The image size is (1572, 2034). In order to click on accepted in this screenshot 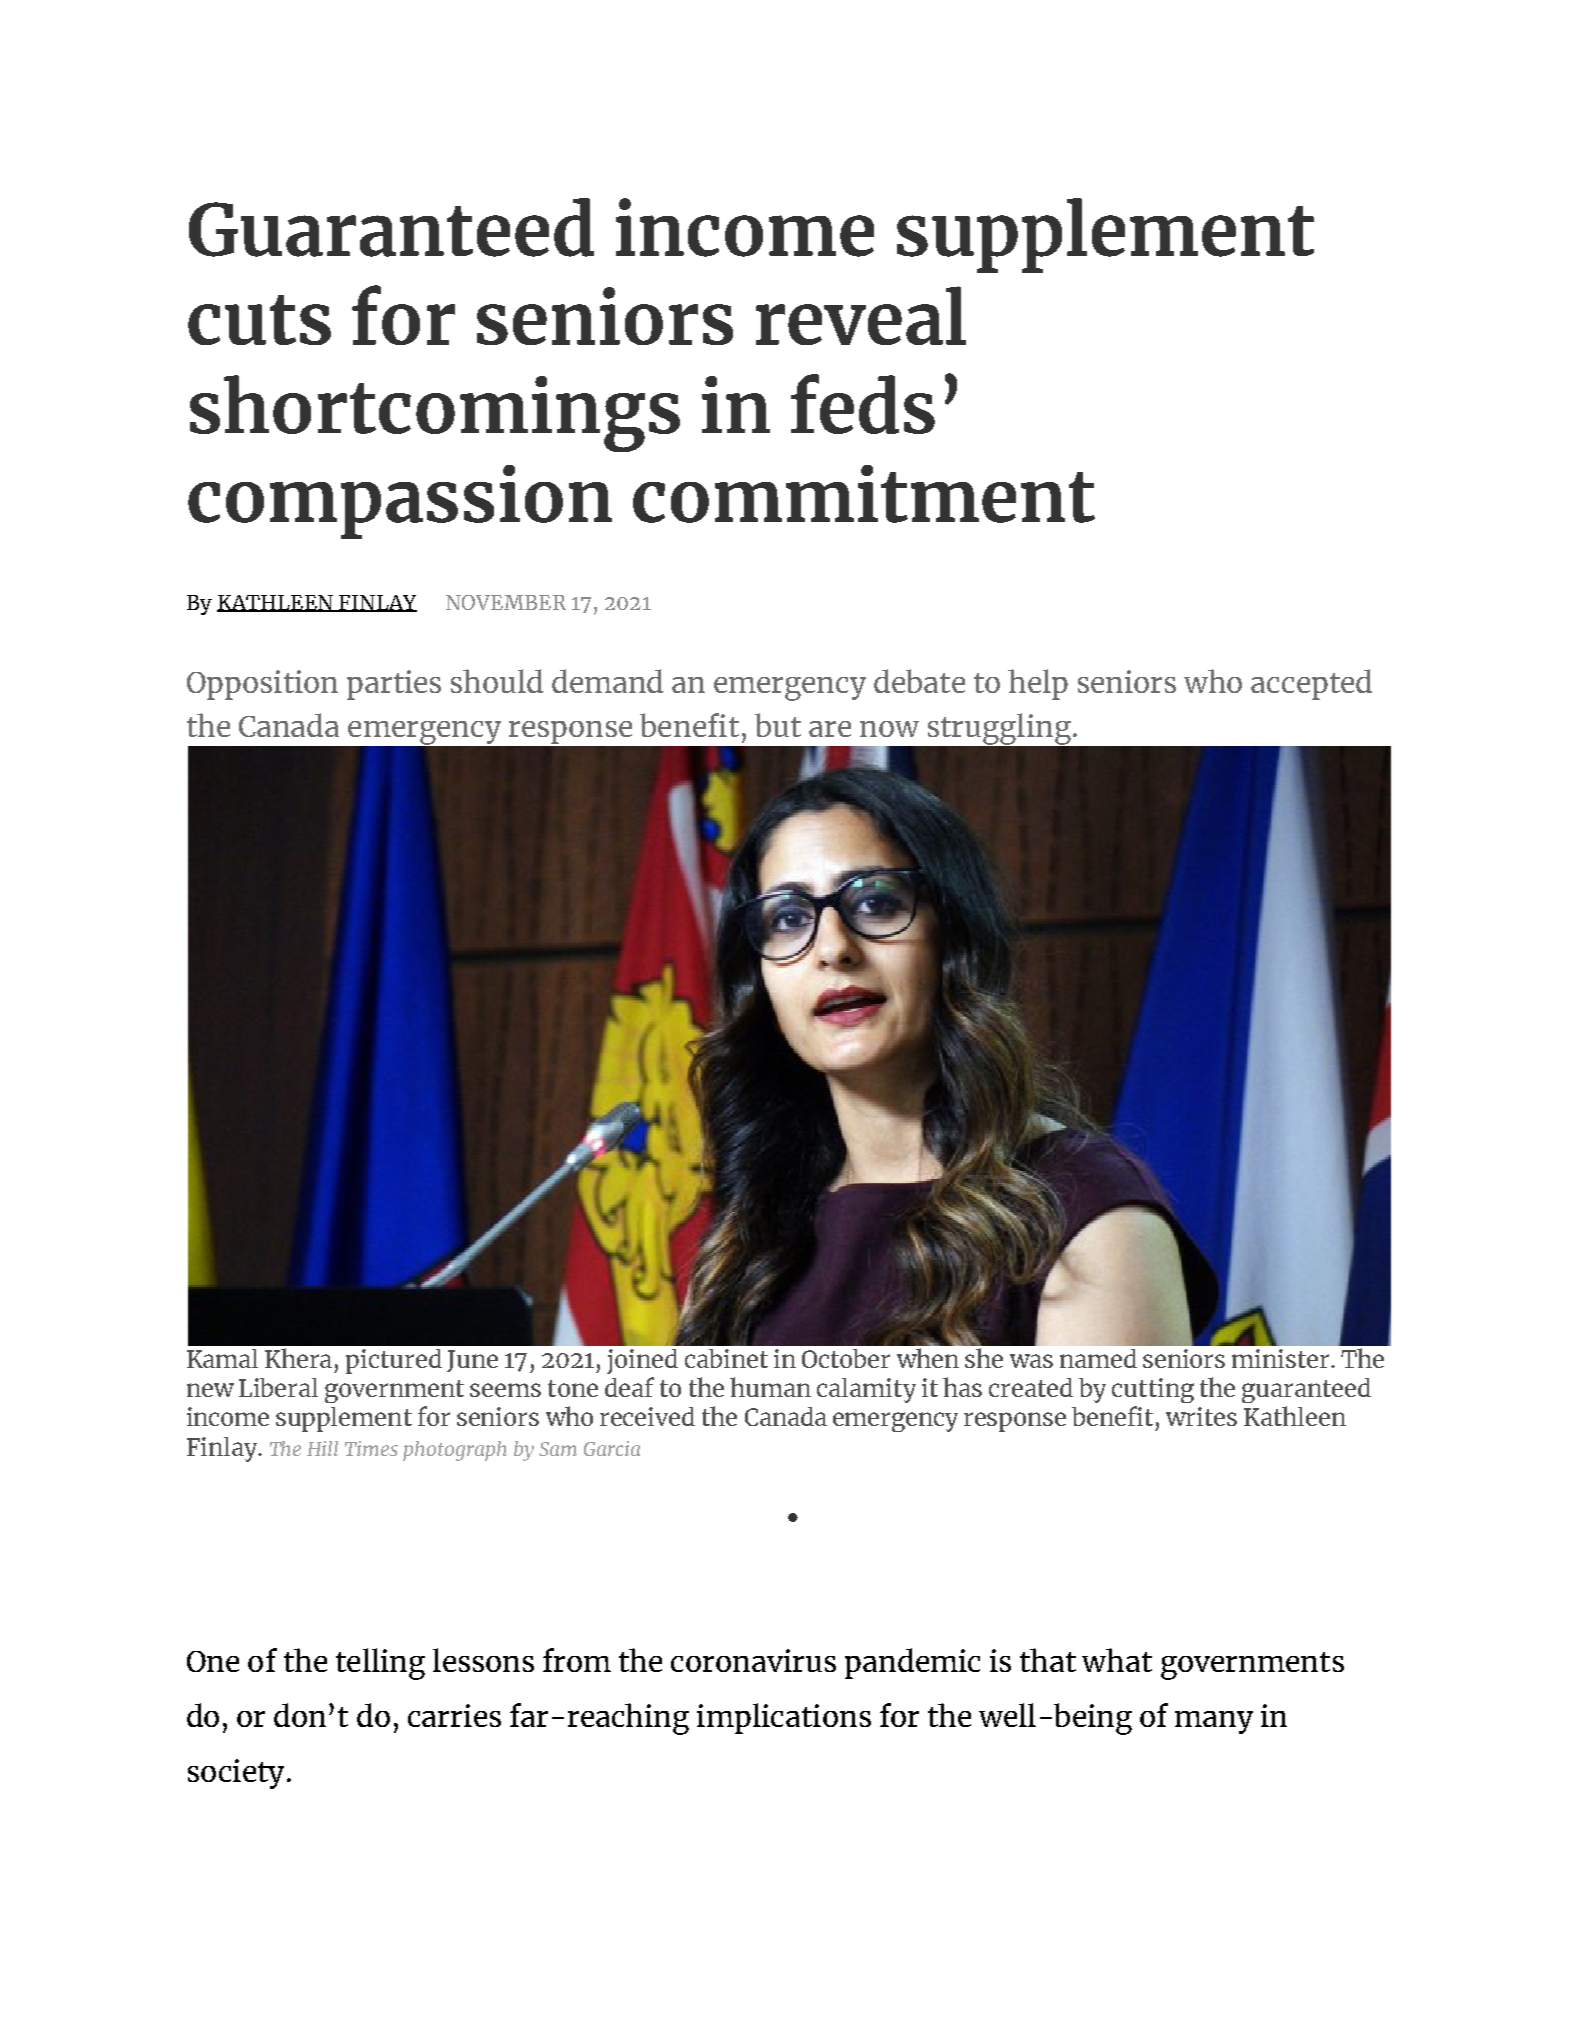, I will do `click(1311, 684)`.
